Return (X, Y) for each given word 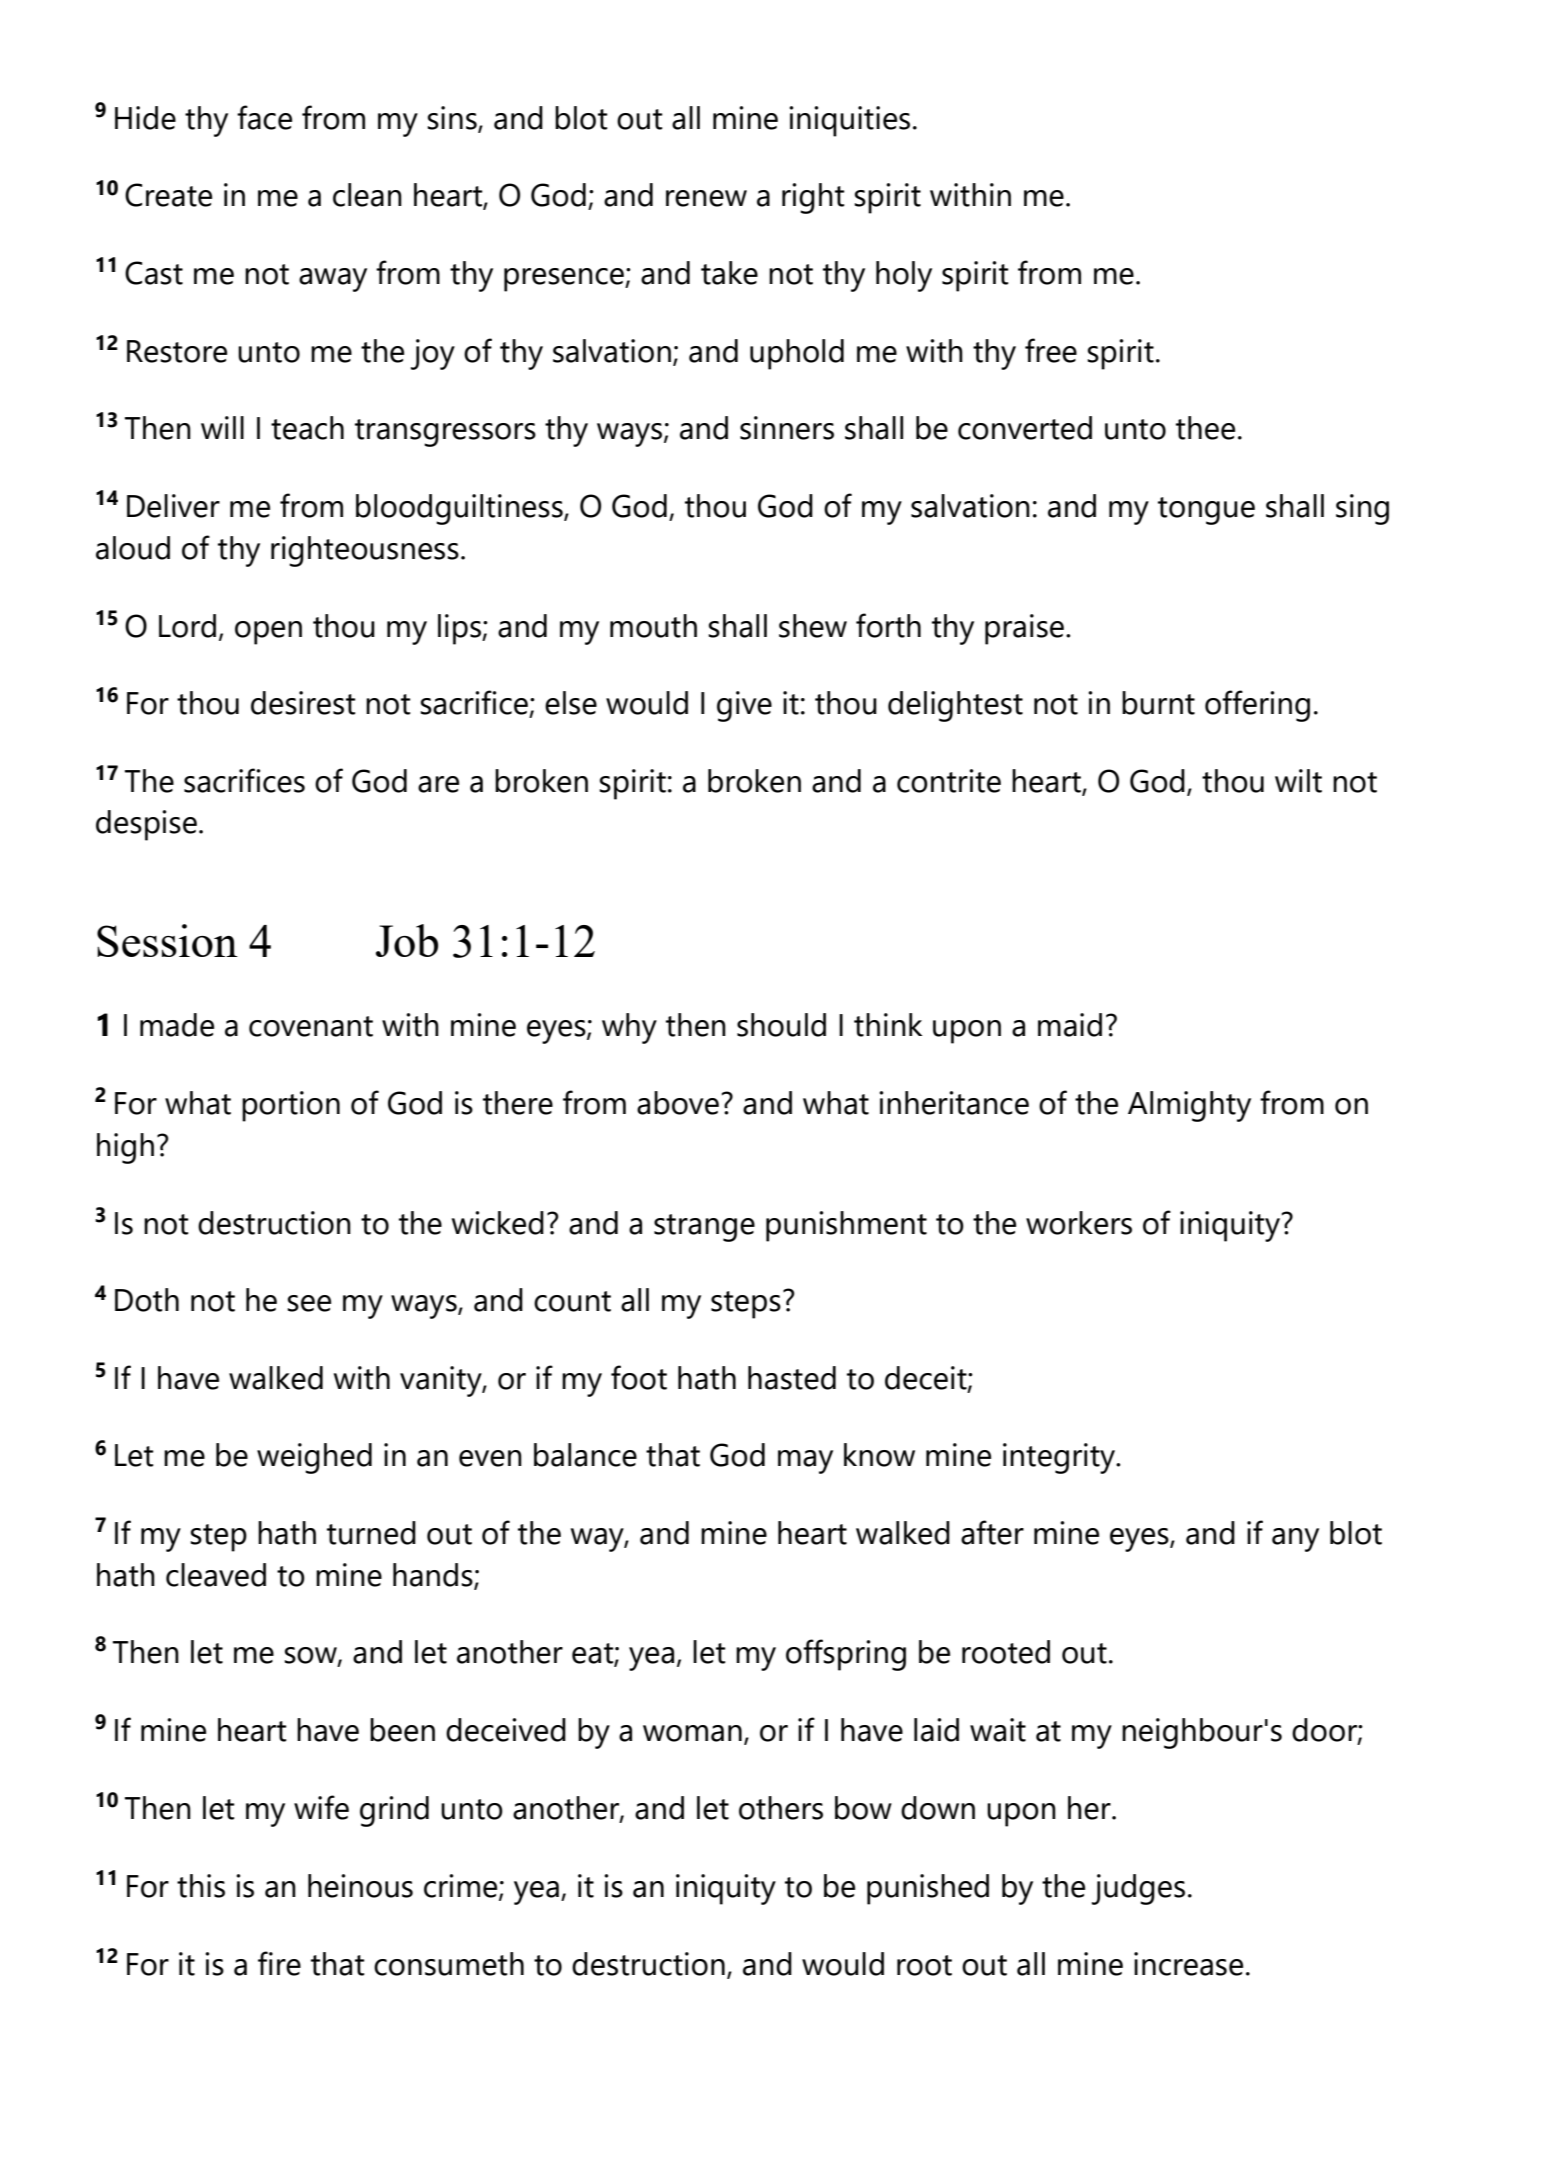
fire (279, 1963)
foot (639, 1377)
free (1051, 350)
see (309, 1303)
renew (706, 198)
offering (1257, 706)
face (264, 117)
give (744, 706)
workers (1079, 1223)
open (268, 633)
